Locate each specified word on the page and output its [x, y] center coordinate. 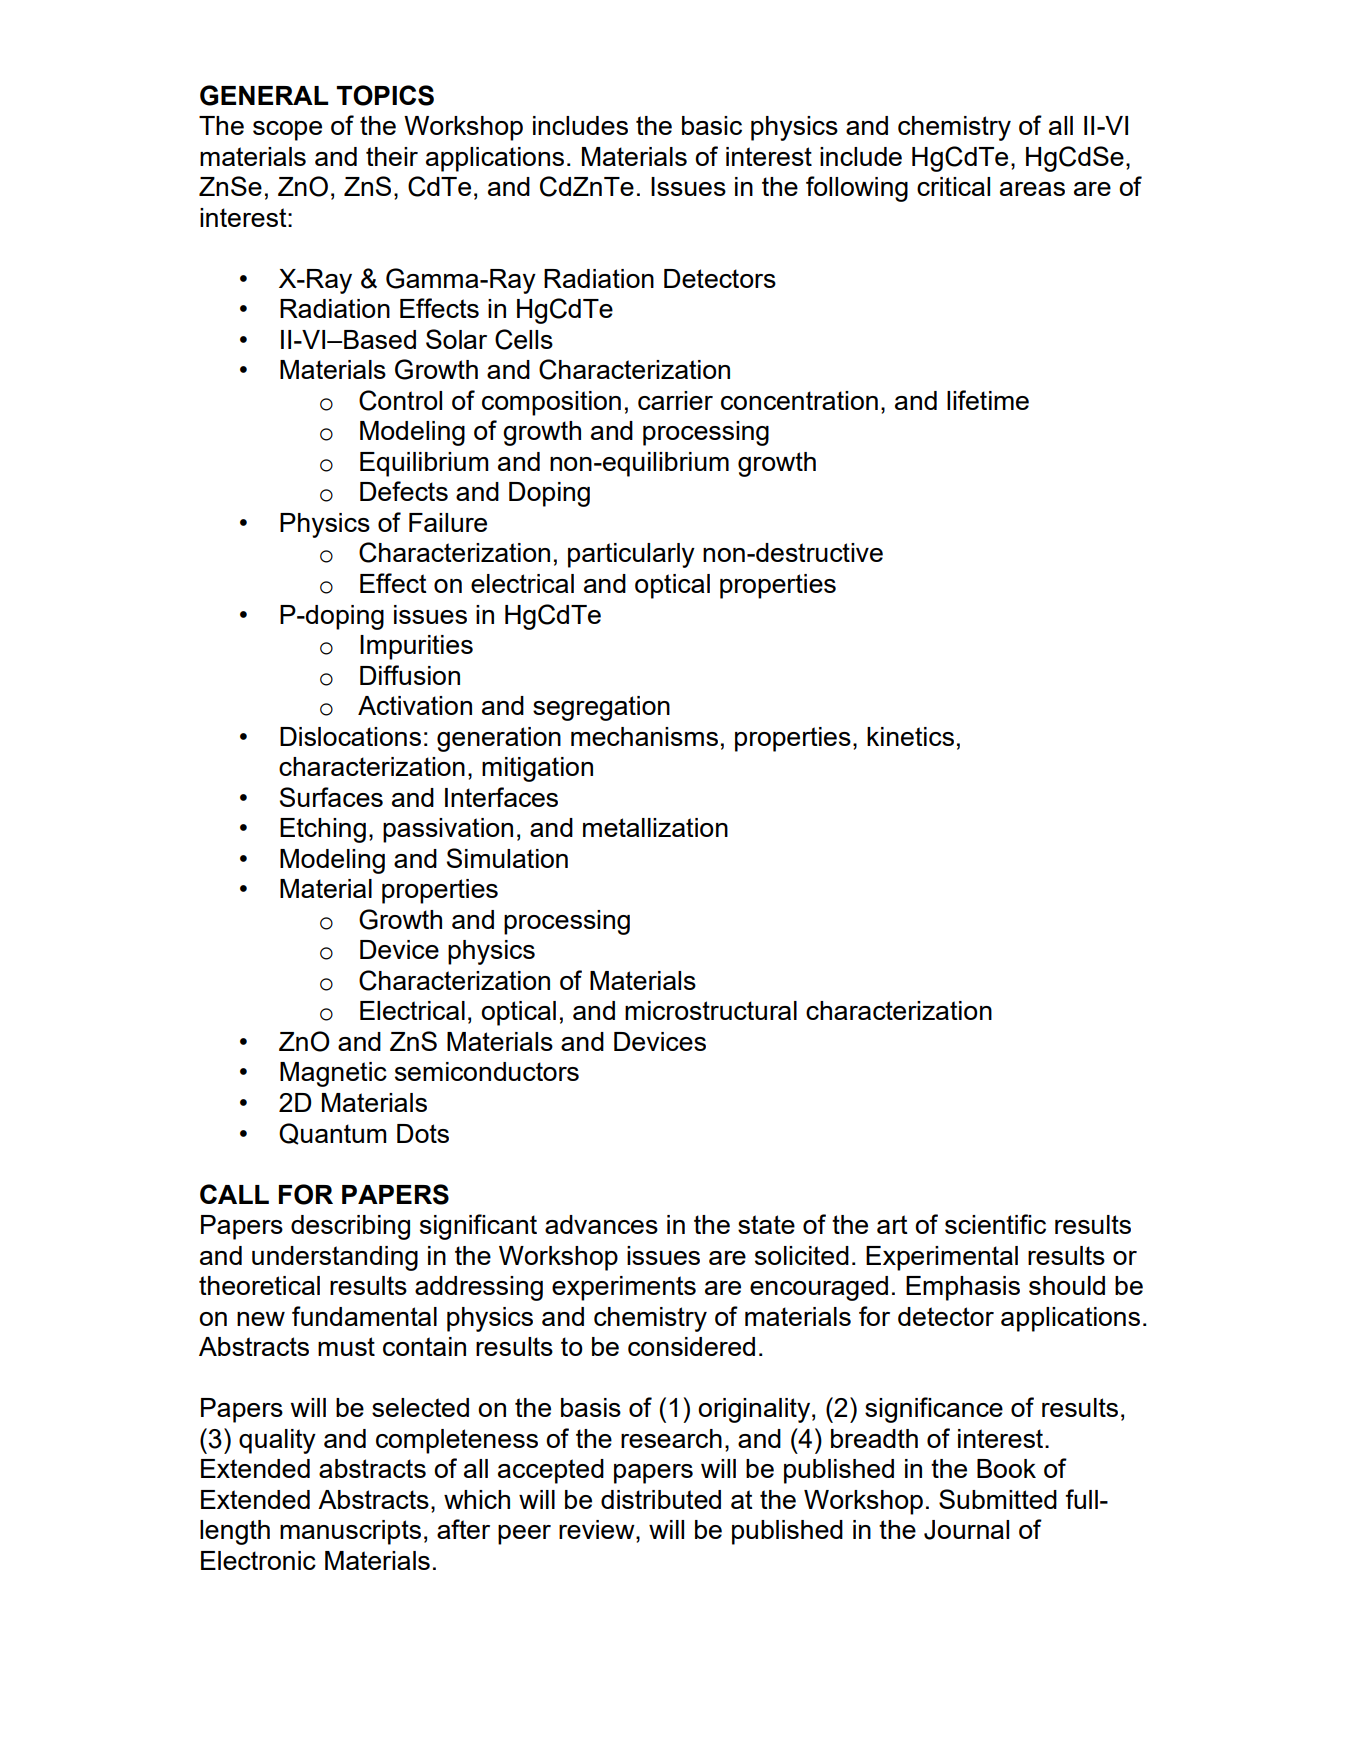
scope [287, 131]
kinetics [910, 736]
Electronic [258, 1560]
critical [953, 186]
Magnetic [333, 1074]
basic [712, 125]
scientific [995, 1224]
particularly [631, 555]
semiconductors [487, 1071]
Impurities [416, 647]
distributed [661, 1499]
